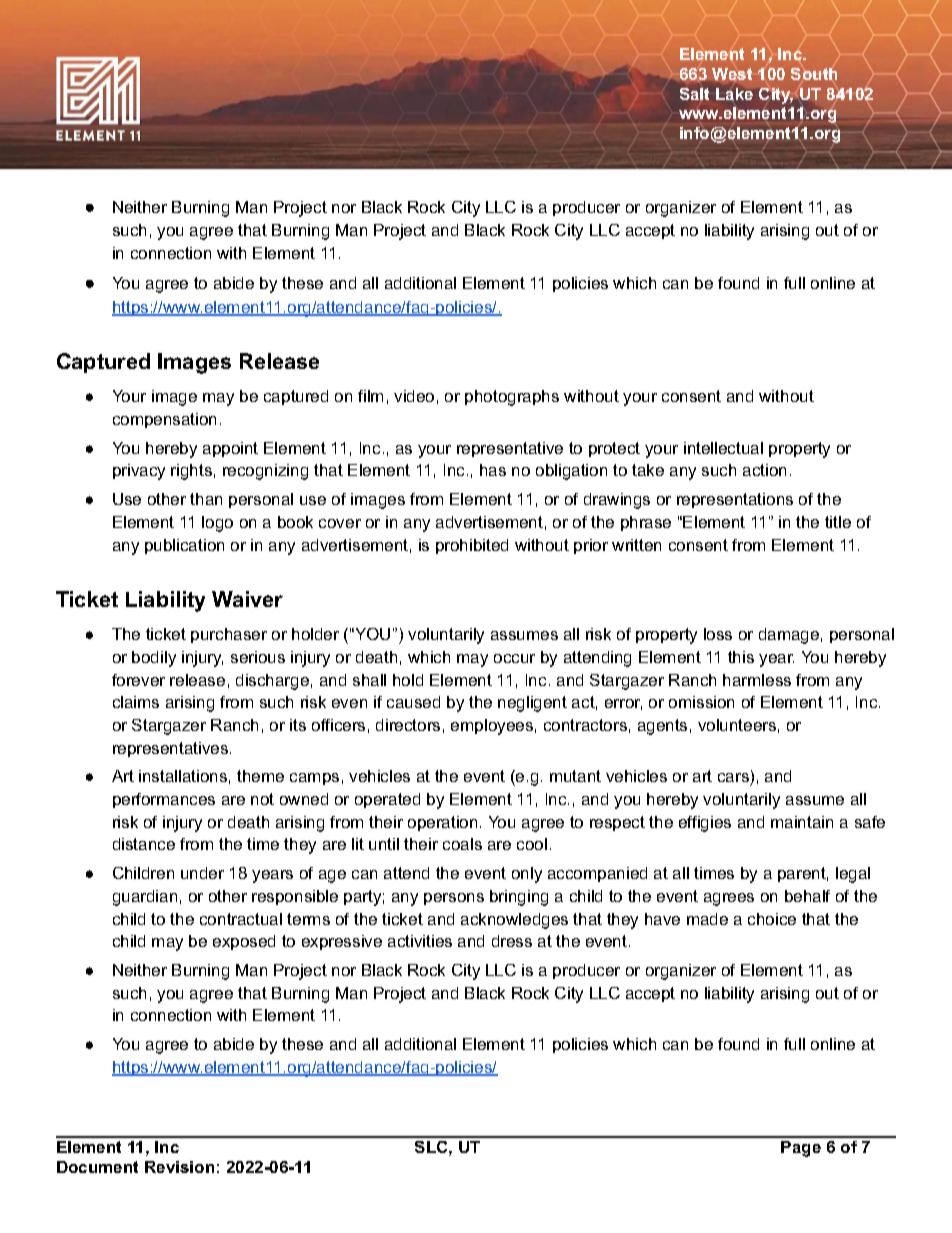 Image resolution: width=952 pixels, height=1233 pixels. I want to click on compensation, so click(164, 420).
